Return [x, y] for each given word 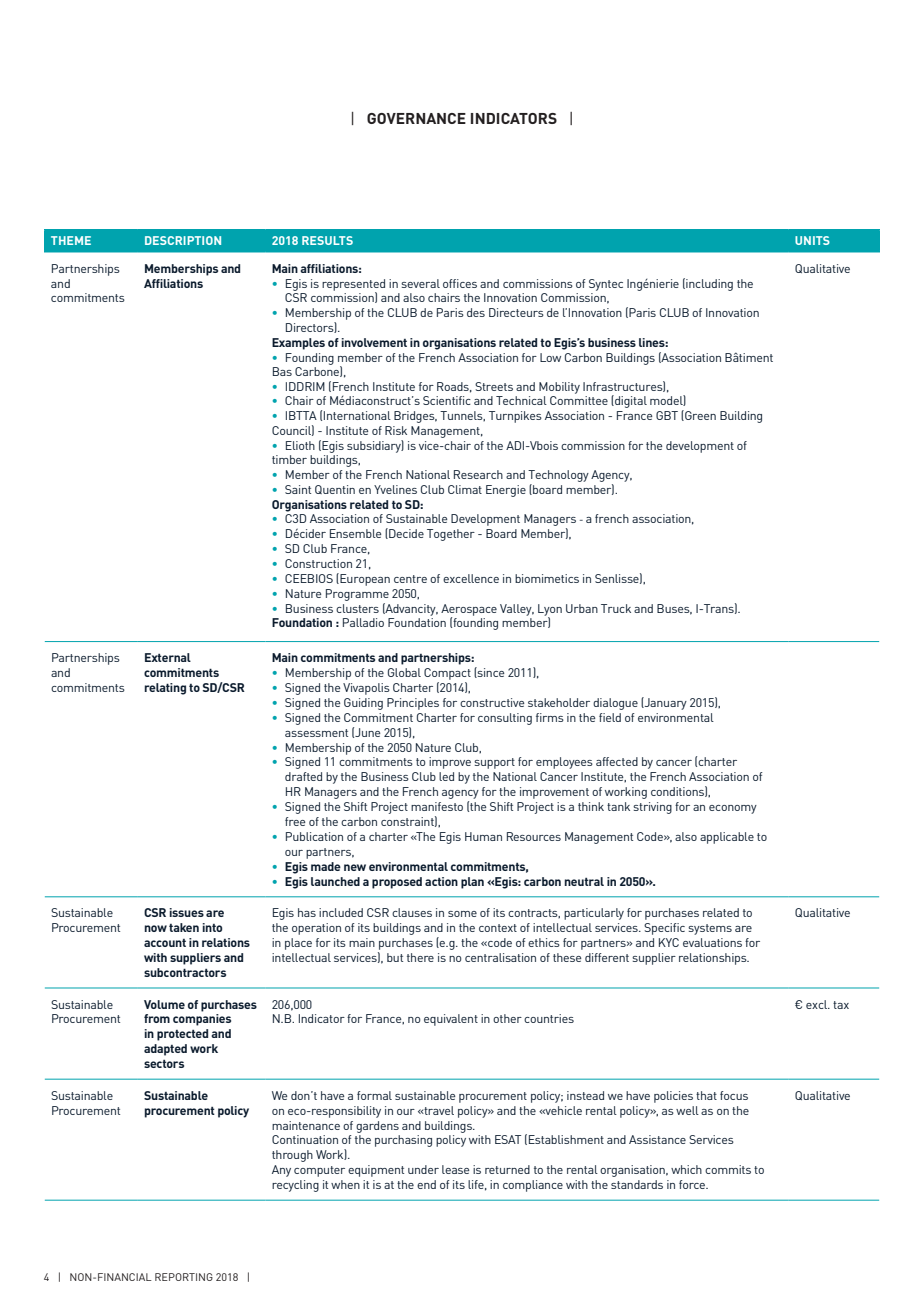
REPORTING [184, 1277]
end [426, 1184]
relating [165, 689]
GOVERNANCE [416, 118]
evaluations [712, 942]
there [420, 957]
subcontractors [185, 972]
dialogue [615, 704]
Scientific [447, 400]
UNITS [812, 240]
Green [699, 415]
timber [289, 459]
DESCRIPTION [183, 240]
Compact [447, 674]
